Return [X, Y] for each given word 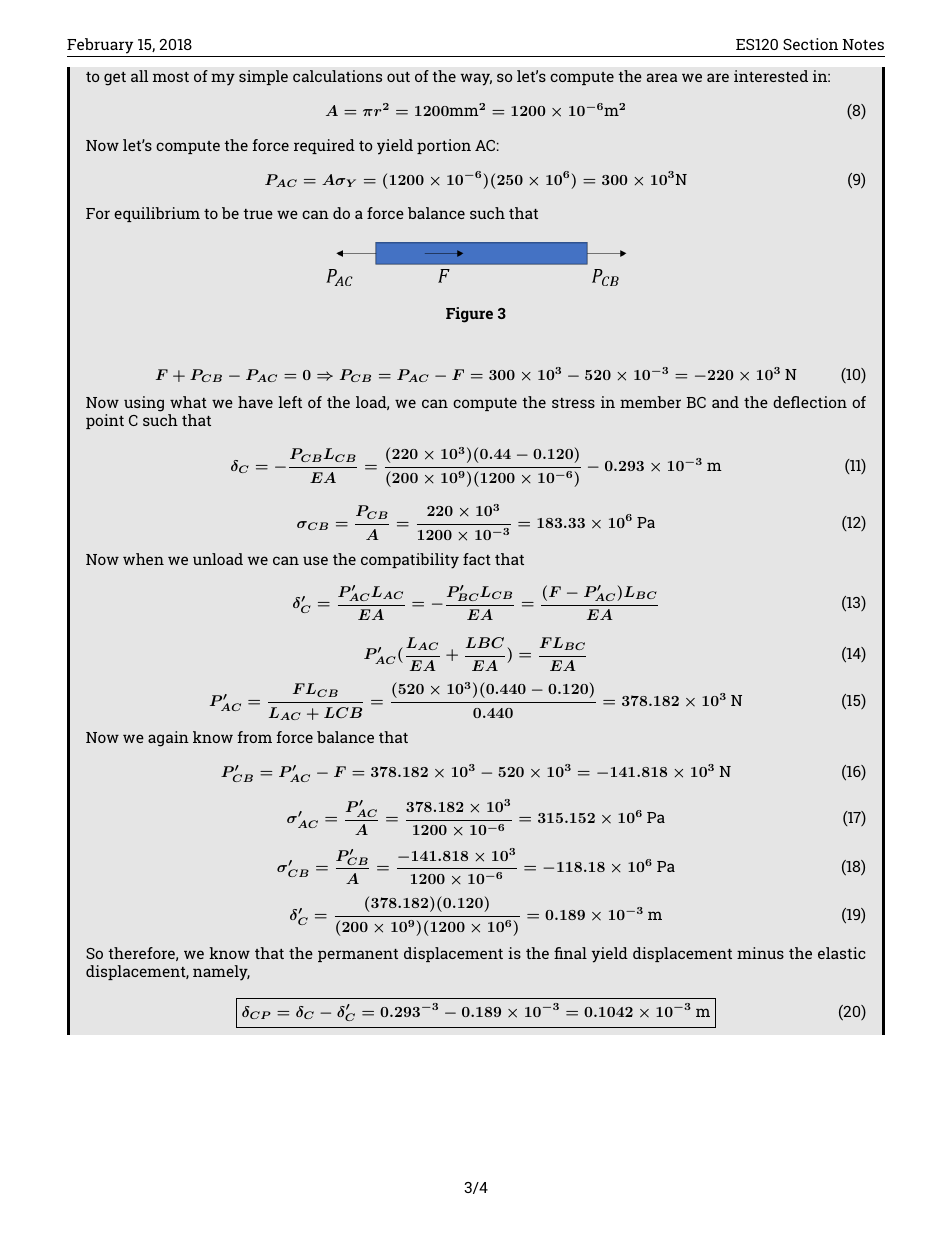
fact [477, 559]
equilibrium [157, 214]
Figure [469, 315]
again [168, 739]
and [725, 402]
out [398, 77]
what [188, 402]
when [143, 559]
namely [221, 973]
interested [771, 76]
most [171, 77]
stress [573, 403]
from [255, 737]
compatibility [410, 561]
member [650, 402]
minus [760, 953]
